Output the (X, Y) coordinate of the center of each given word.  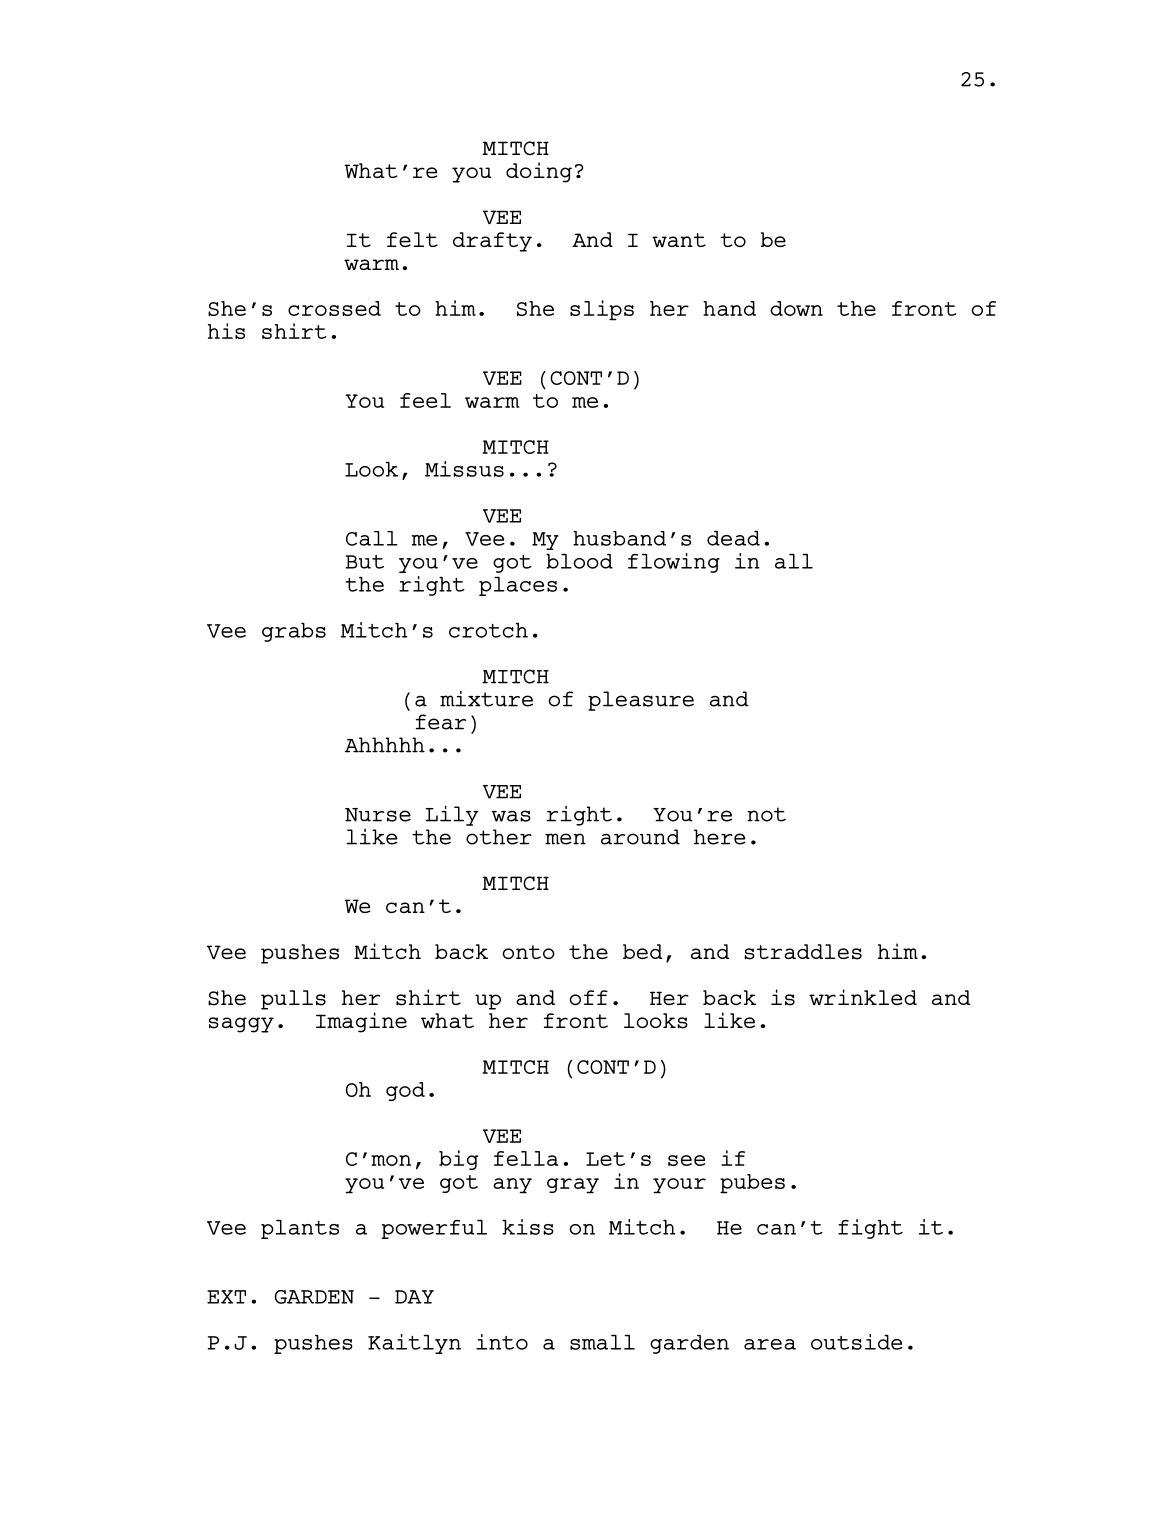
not (766, 814)
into (502, 1342)
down (796, 308)
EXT (226, 1297)
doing (539, 172)
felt (412, 239)
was (511, 816)
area (770, 1344)
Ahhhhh (385, 745)
